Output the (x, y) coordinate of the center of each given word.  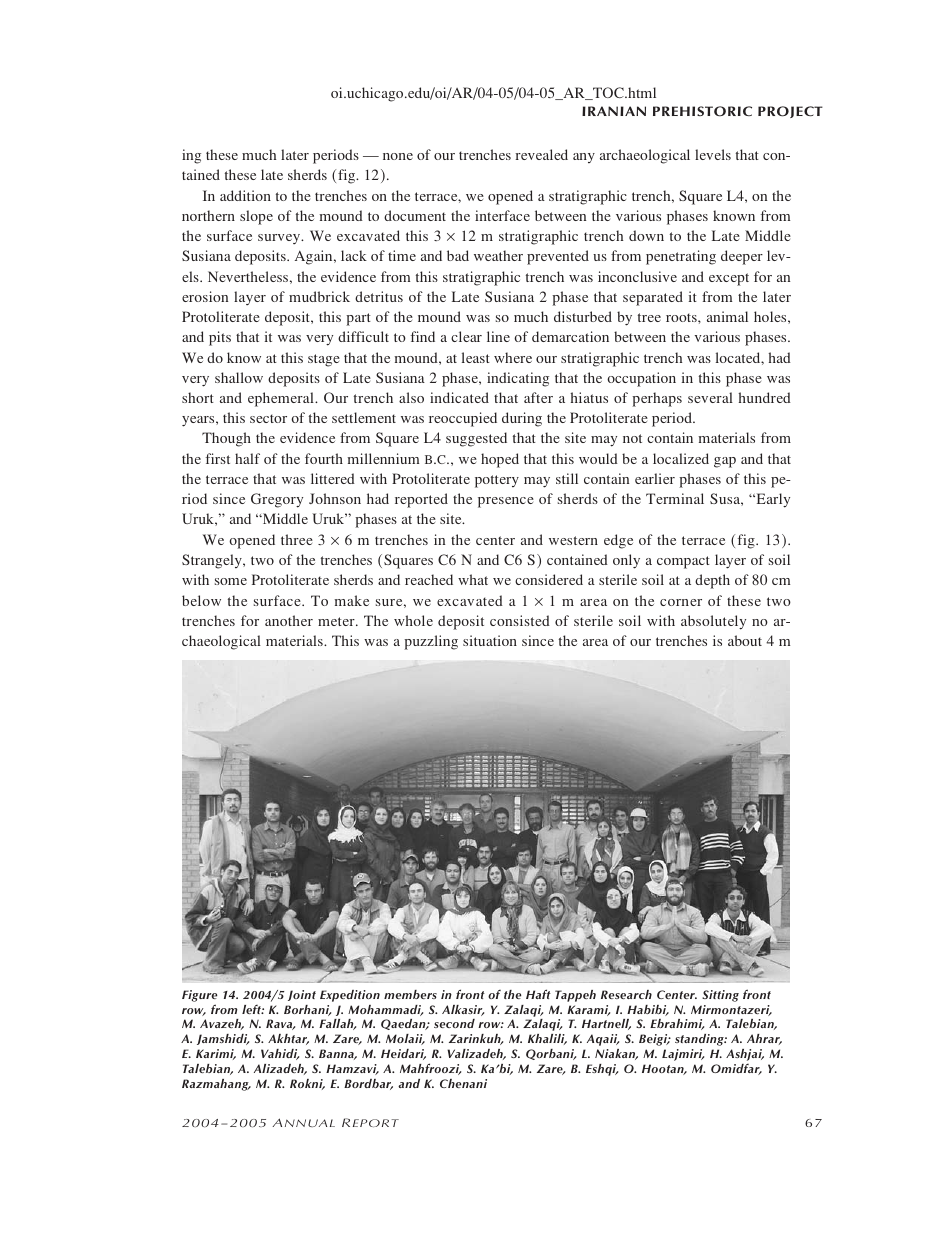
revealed (541, 154)
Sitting (720, 996)
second (454, 1023)
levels (713, 154)
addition (245, 195)
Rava (280, 1024)
